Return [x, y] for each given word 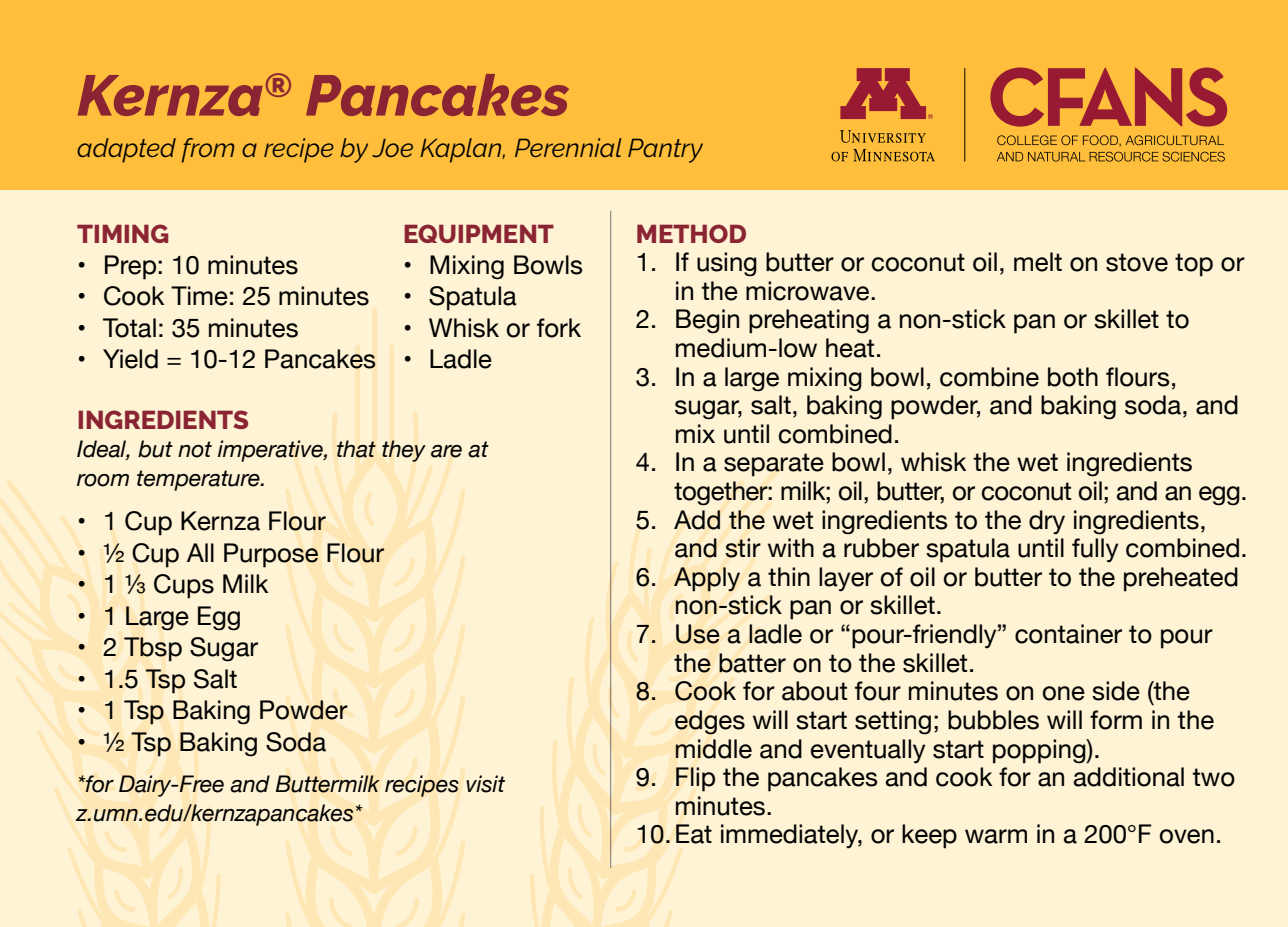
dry [1047, 522]
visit [485, 784]
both [1073, 377]
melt [1038, 262]
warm [996, 836]
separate [774, 465]
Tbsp [153, 649]
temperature [199, 480]
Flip [695, 779]
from [208, 150]
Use [698, 634]
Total [129, 328]
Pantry [665, 150]
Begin [707, 321]
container [1068, 634]
